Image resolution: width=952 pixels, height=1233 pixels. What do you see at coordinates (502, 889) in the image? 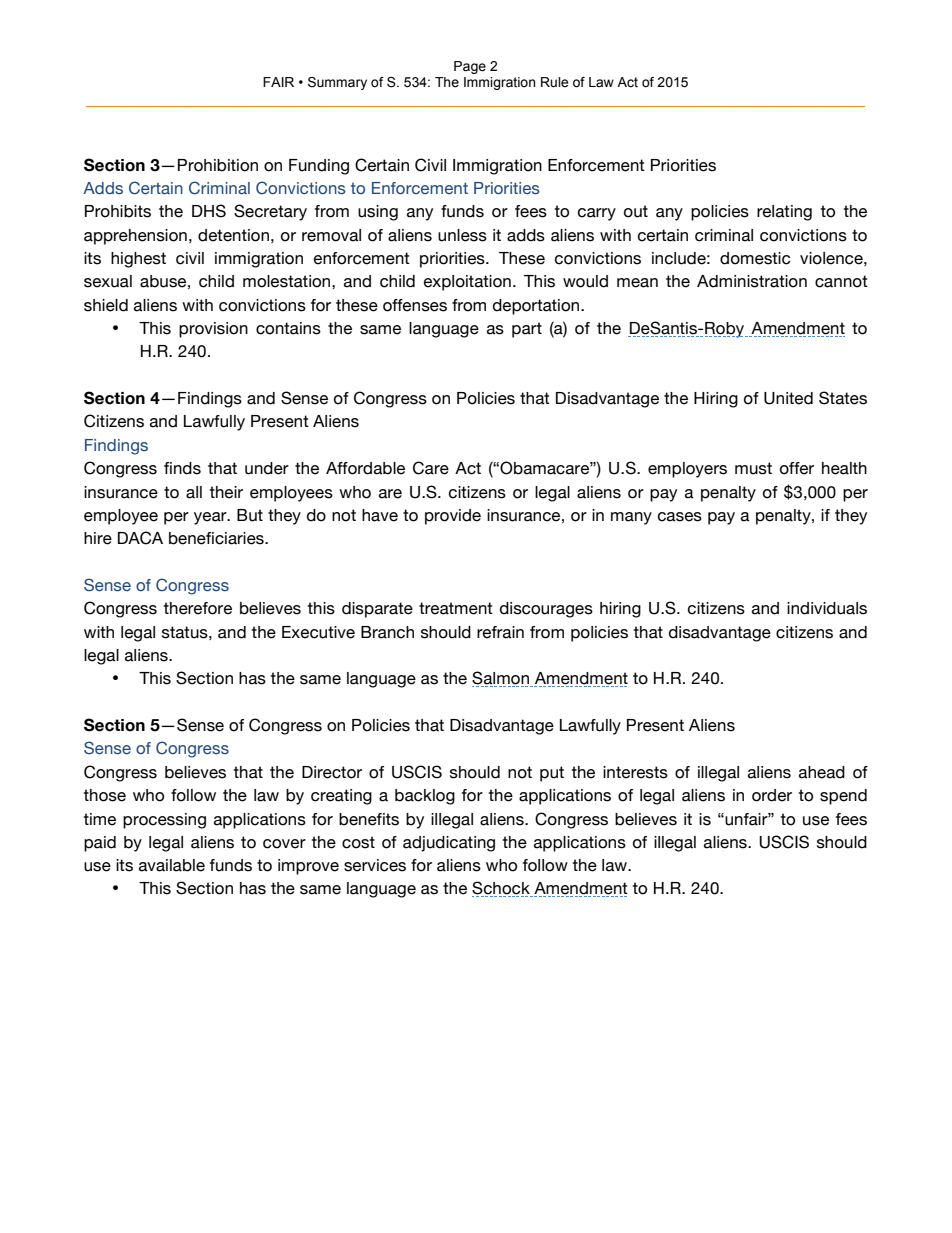
I see `Schock` at bounding box center [502, 889].
